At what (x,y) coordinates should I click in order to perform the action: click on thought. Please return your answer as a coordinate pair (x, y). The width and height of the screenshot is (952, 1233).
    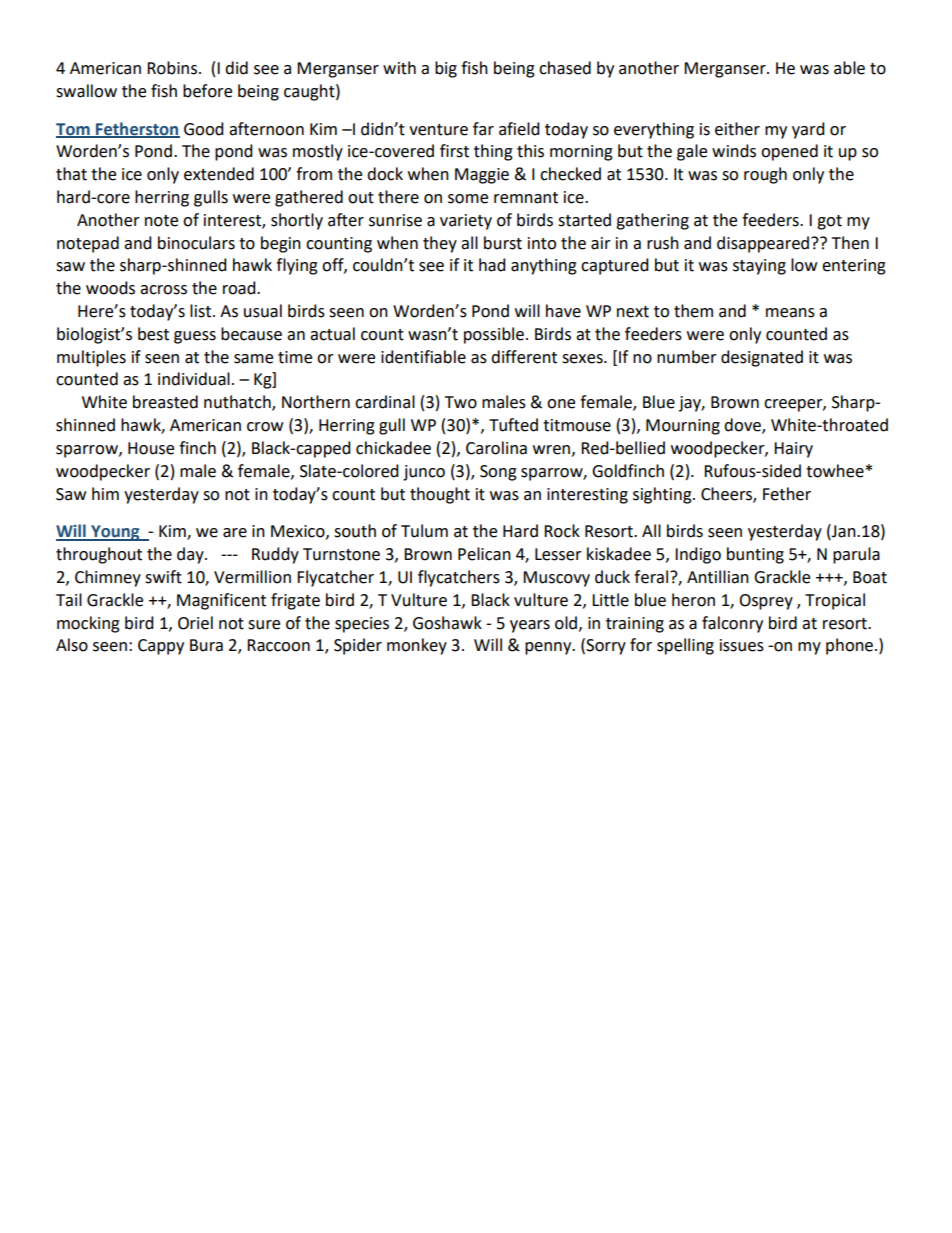
    Looking at the image, I should click on (440, 495).
